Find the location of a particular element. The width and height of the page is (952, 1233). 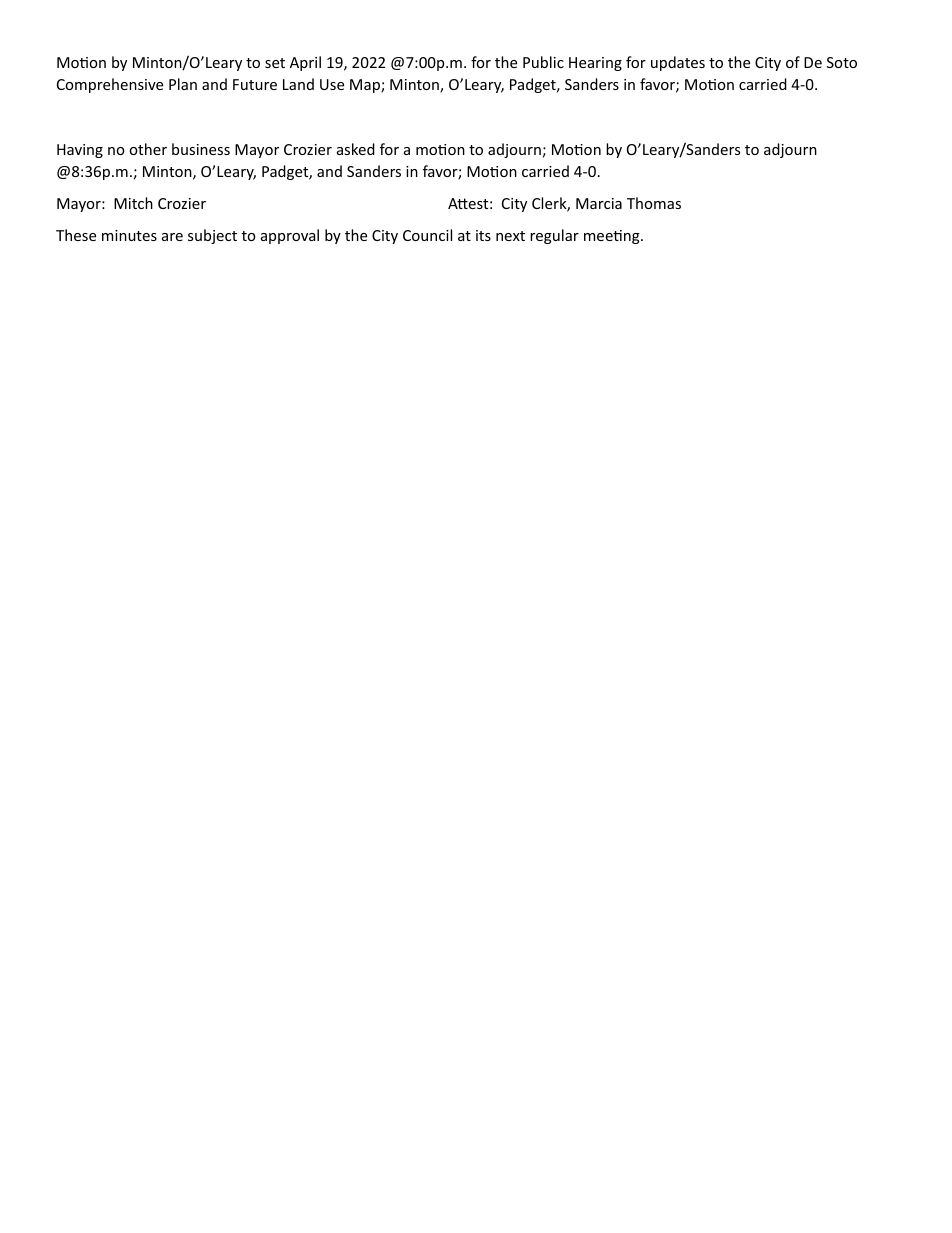

Thomas is located at coordinates (654, 203).
